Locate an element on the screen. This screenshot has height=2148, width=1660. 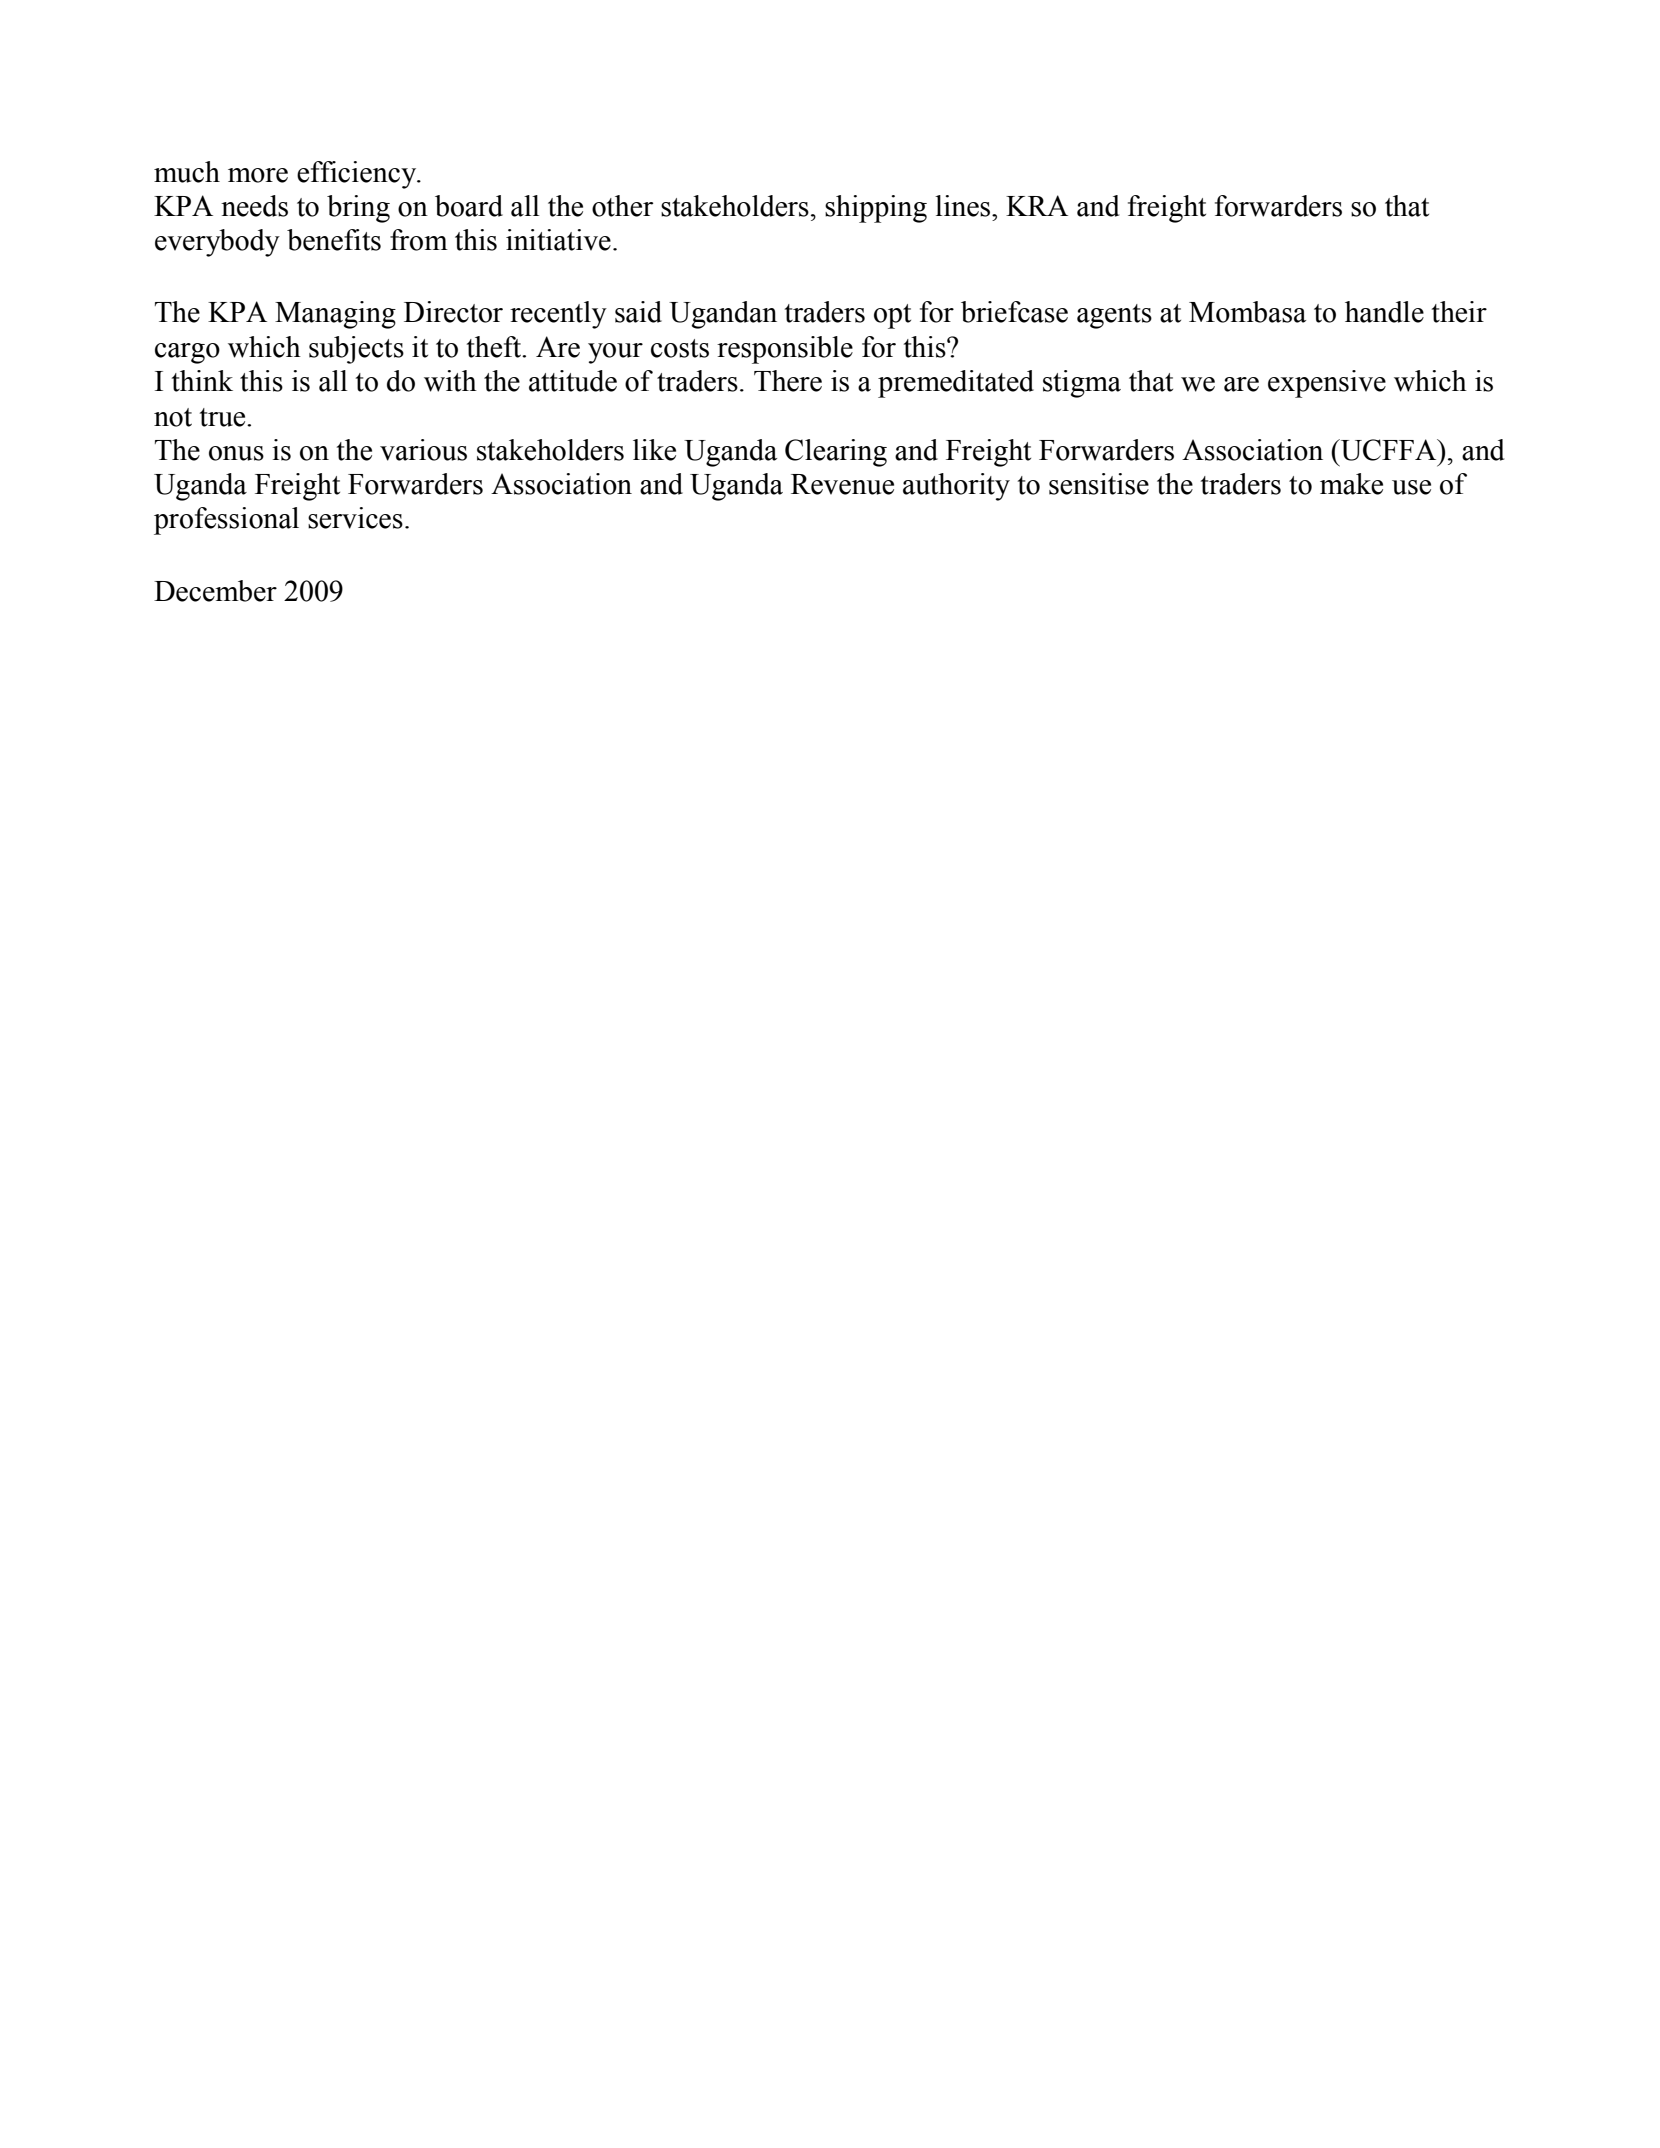
shipping is located at coordinates (876, 209).
